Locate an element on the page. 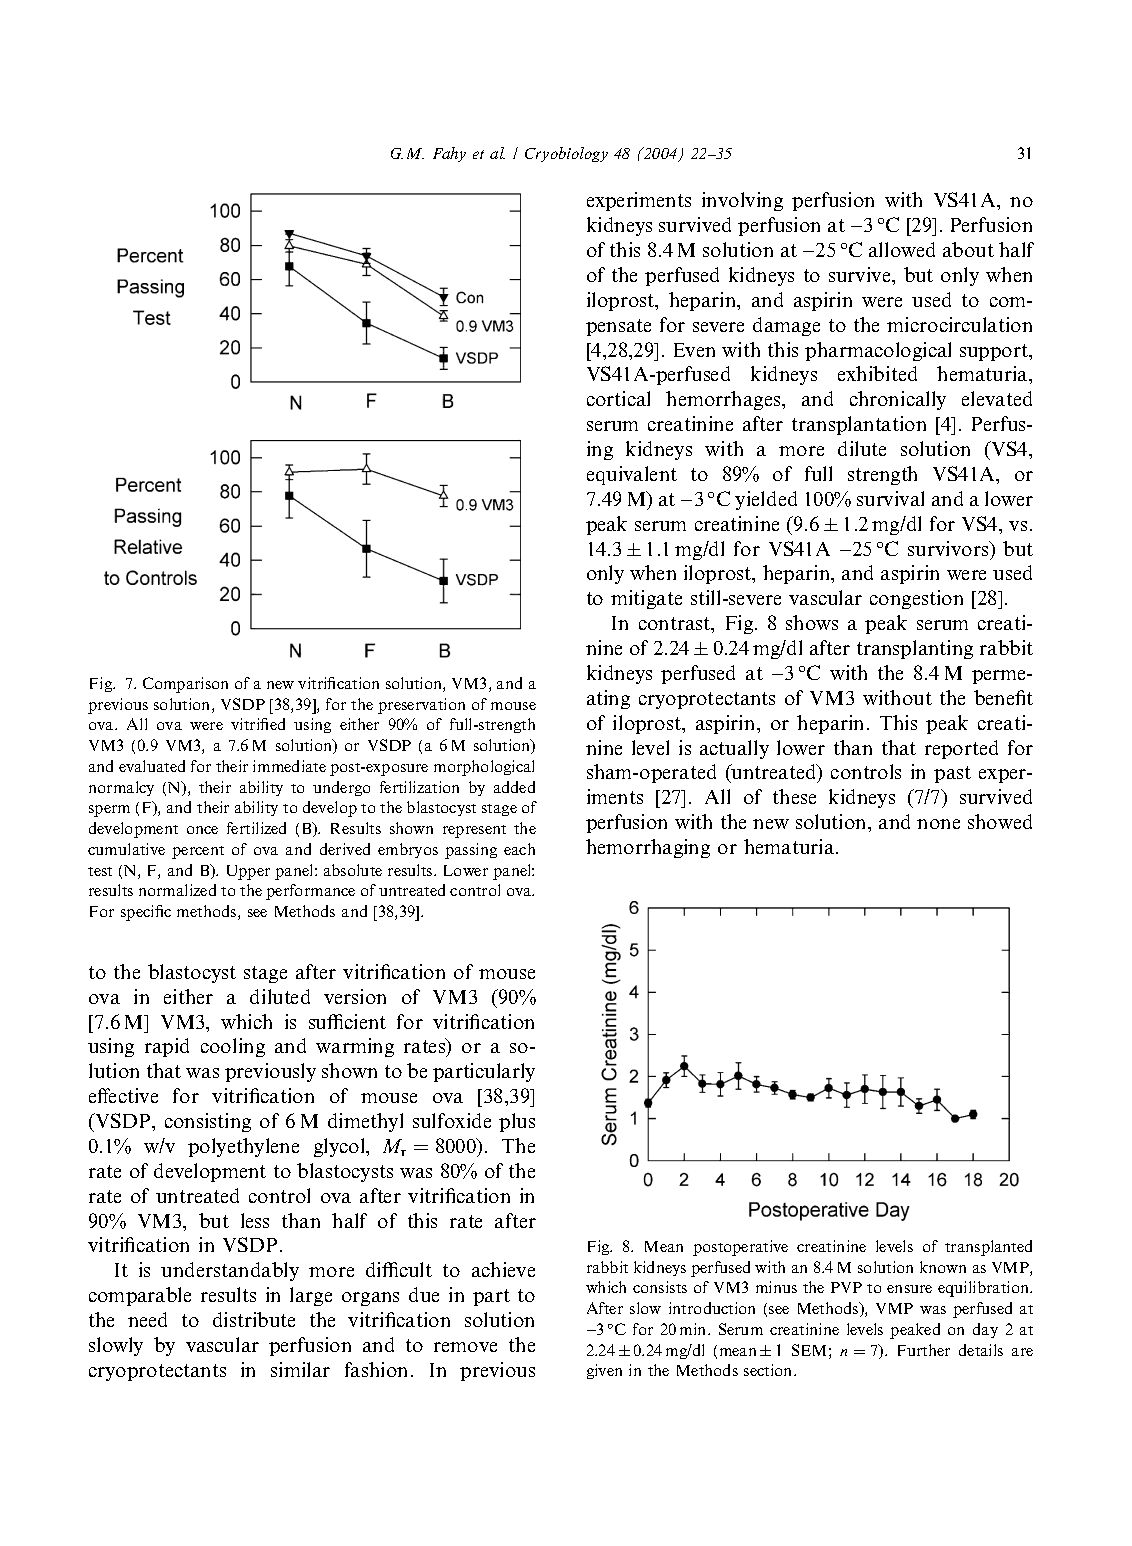 This page has height=1546, width=1132. given is located at coordinates (604, 1371).
